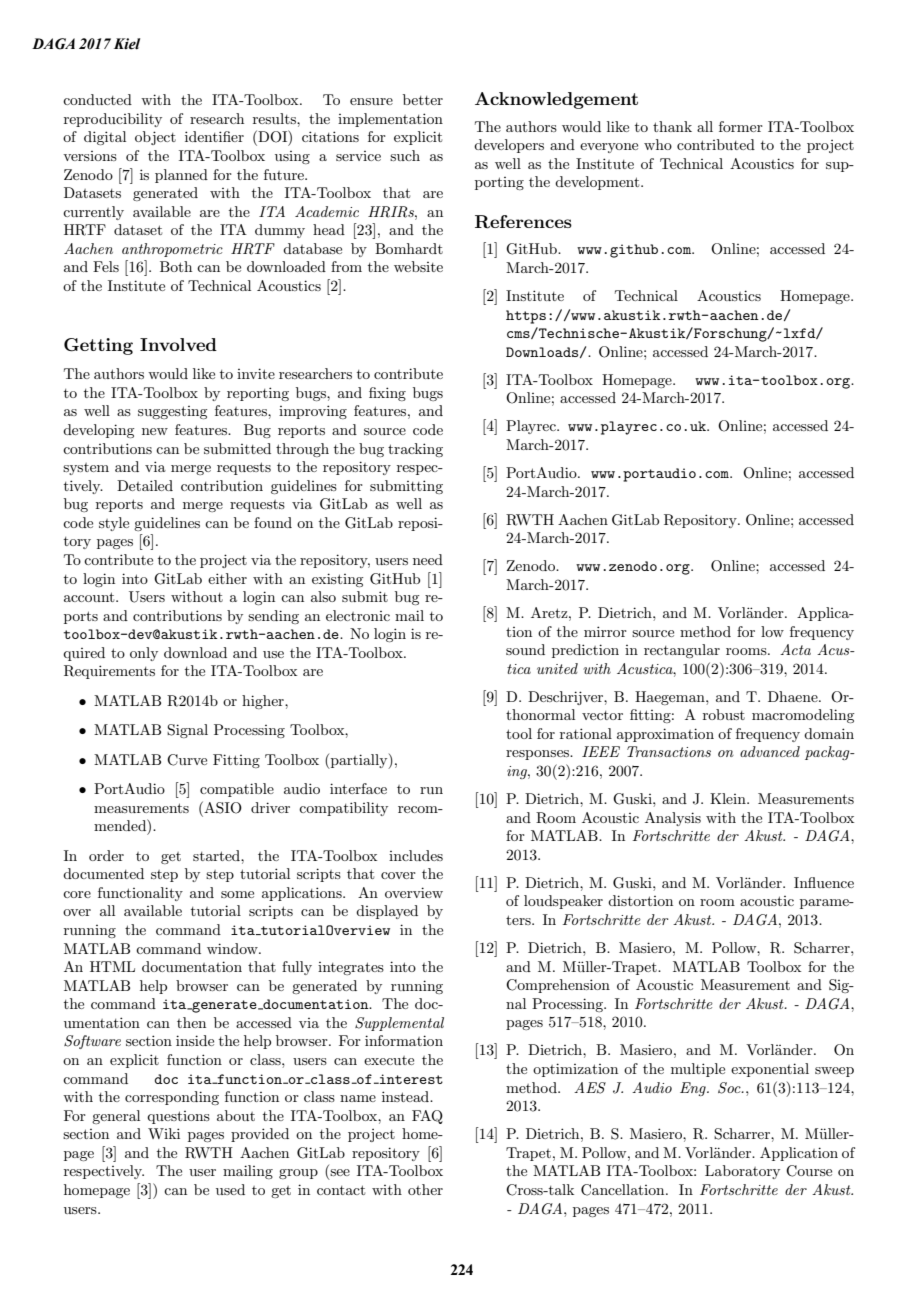  Describe the element at coordinates (423, 99) in the screenshot. I see `better` at that location.
